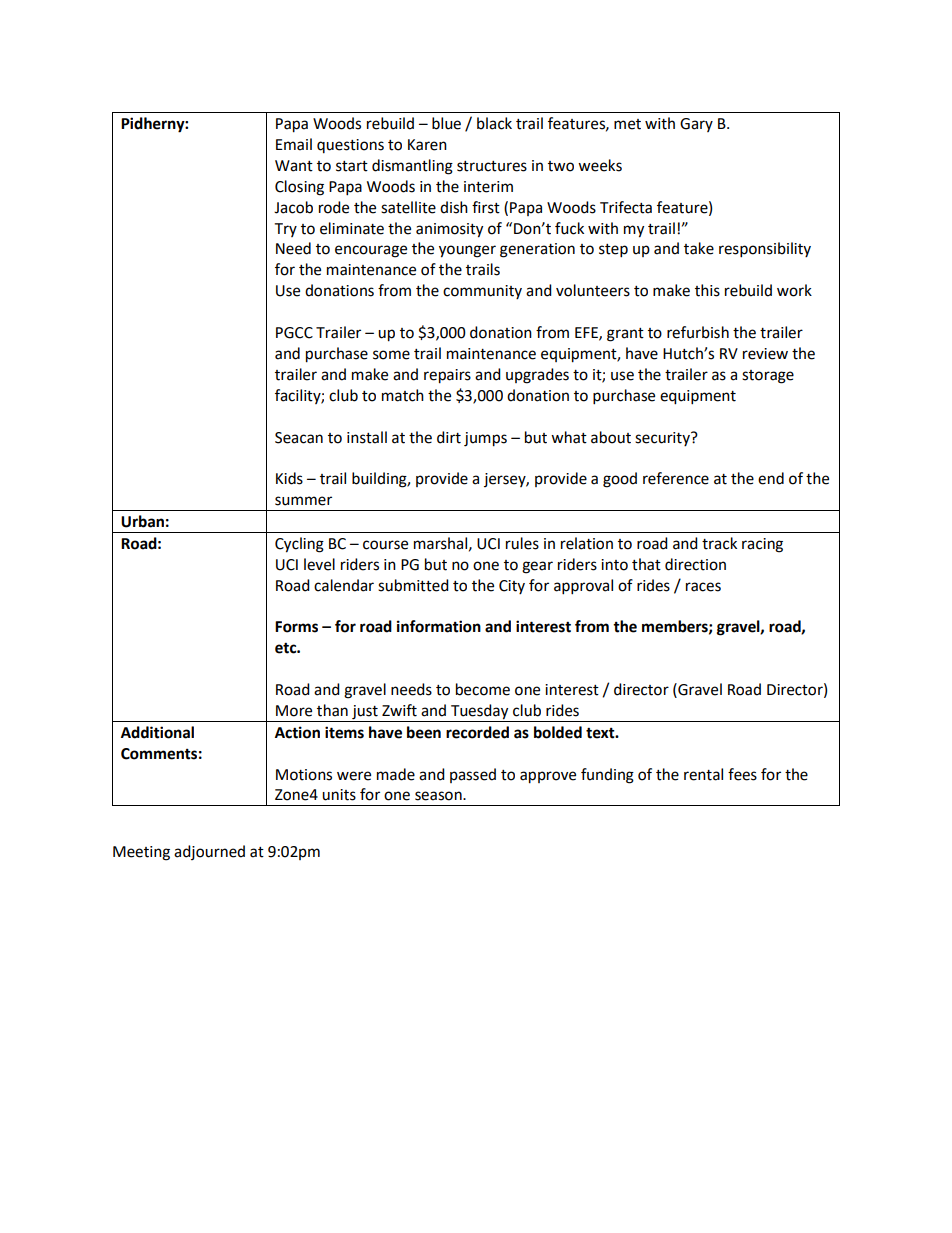  Describe the element at coordinates (703, 774) in the screenshot. I see `rental` at that location.
